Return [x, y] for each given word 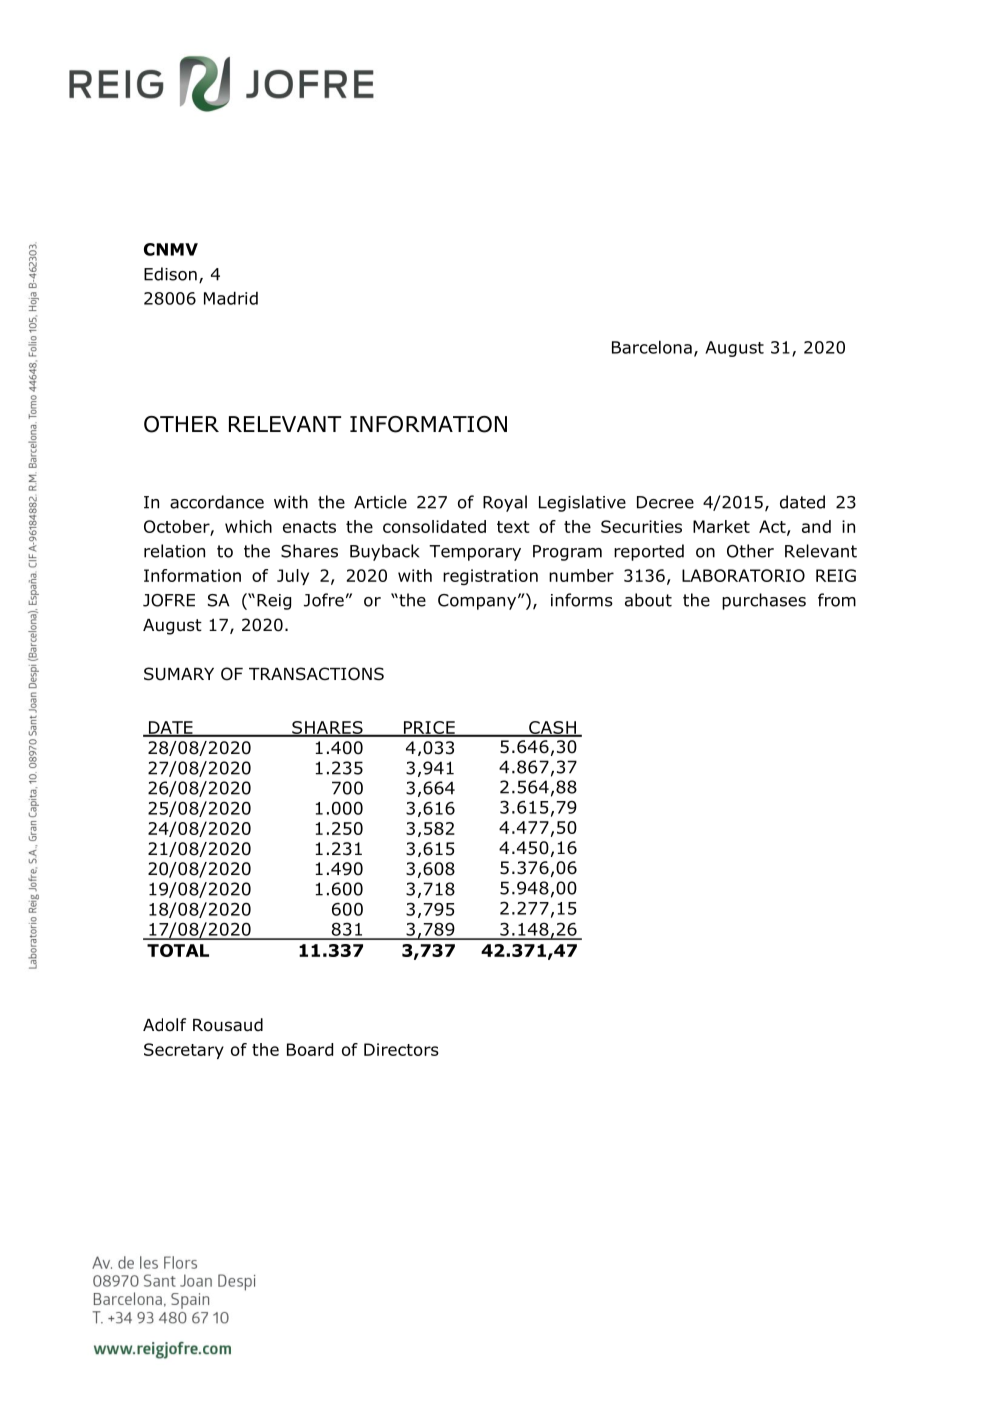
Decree [665, 502]
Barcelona [652, 347]
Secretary [184, 1051]
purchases [764, 601]
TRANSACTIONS [316, 674]
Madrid [231, 298]
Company [478, 602]
